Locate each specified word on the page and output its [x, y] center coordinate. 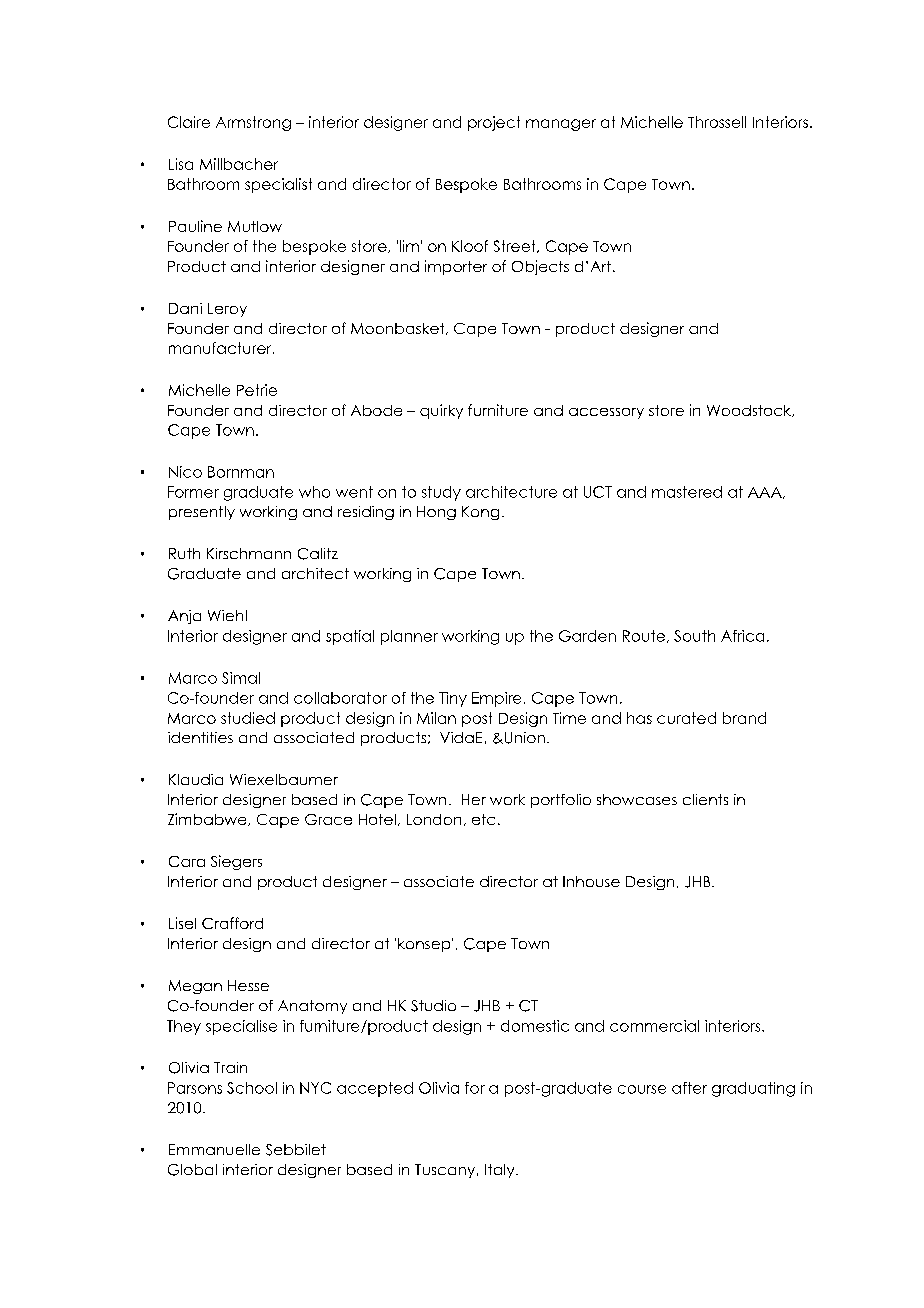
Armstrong [253, 123]
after [689, 1088]
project [494, 123]
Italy [501, 1171]
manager [561, 125]
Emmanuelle [214, 1149]
